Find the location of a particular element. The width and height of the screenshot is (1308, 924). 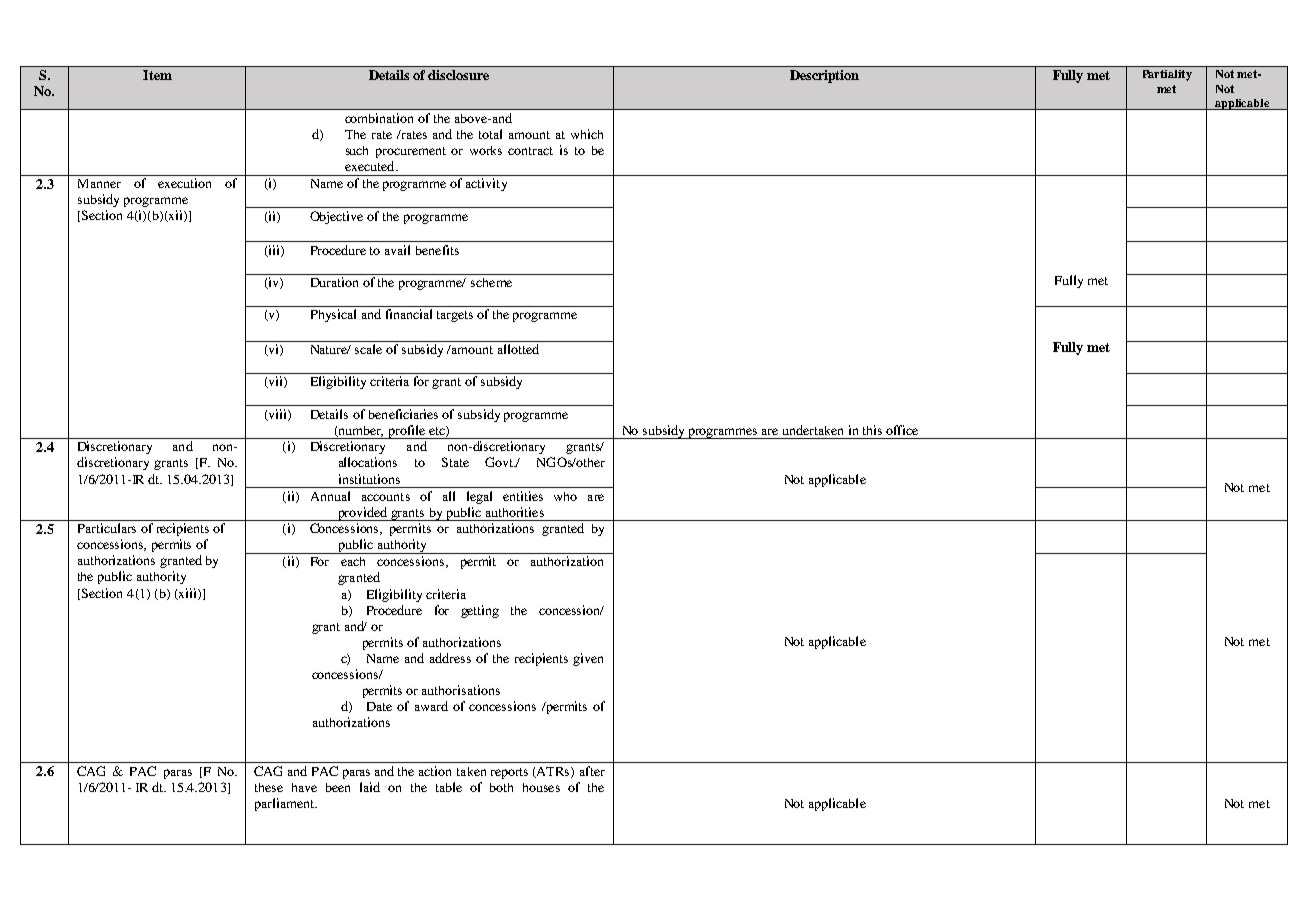

total is located at coordinates (490, 134).
